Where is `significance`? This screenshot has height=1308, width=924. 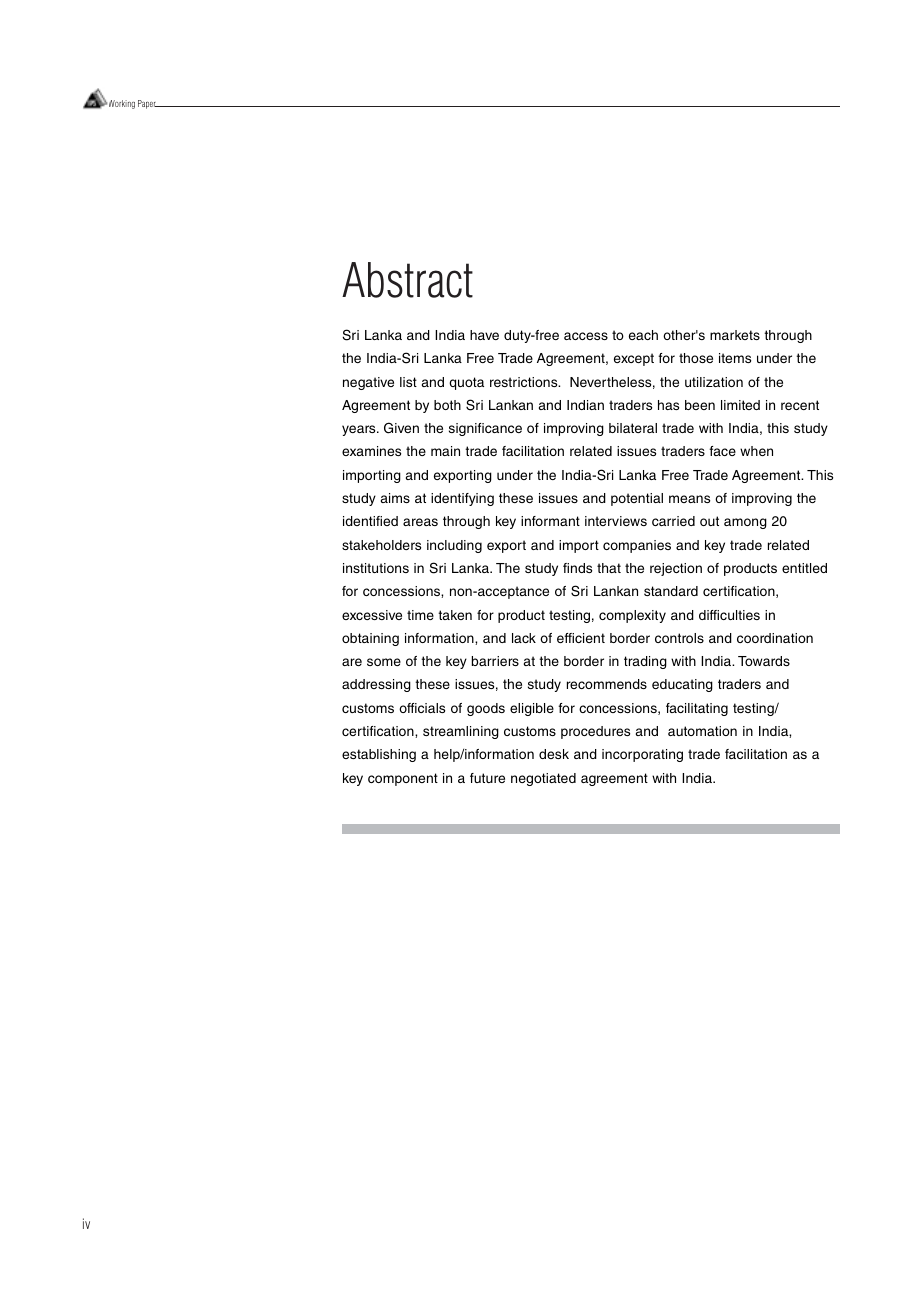
significance is located at coordinates (485, 429).
